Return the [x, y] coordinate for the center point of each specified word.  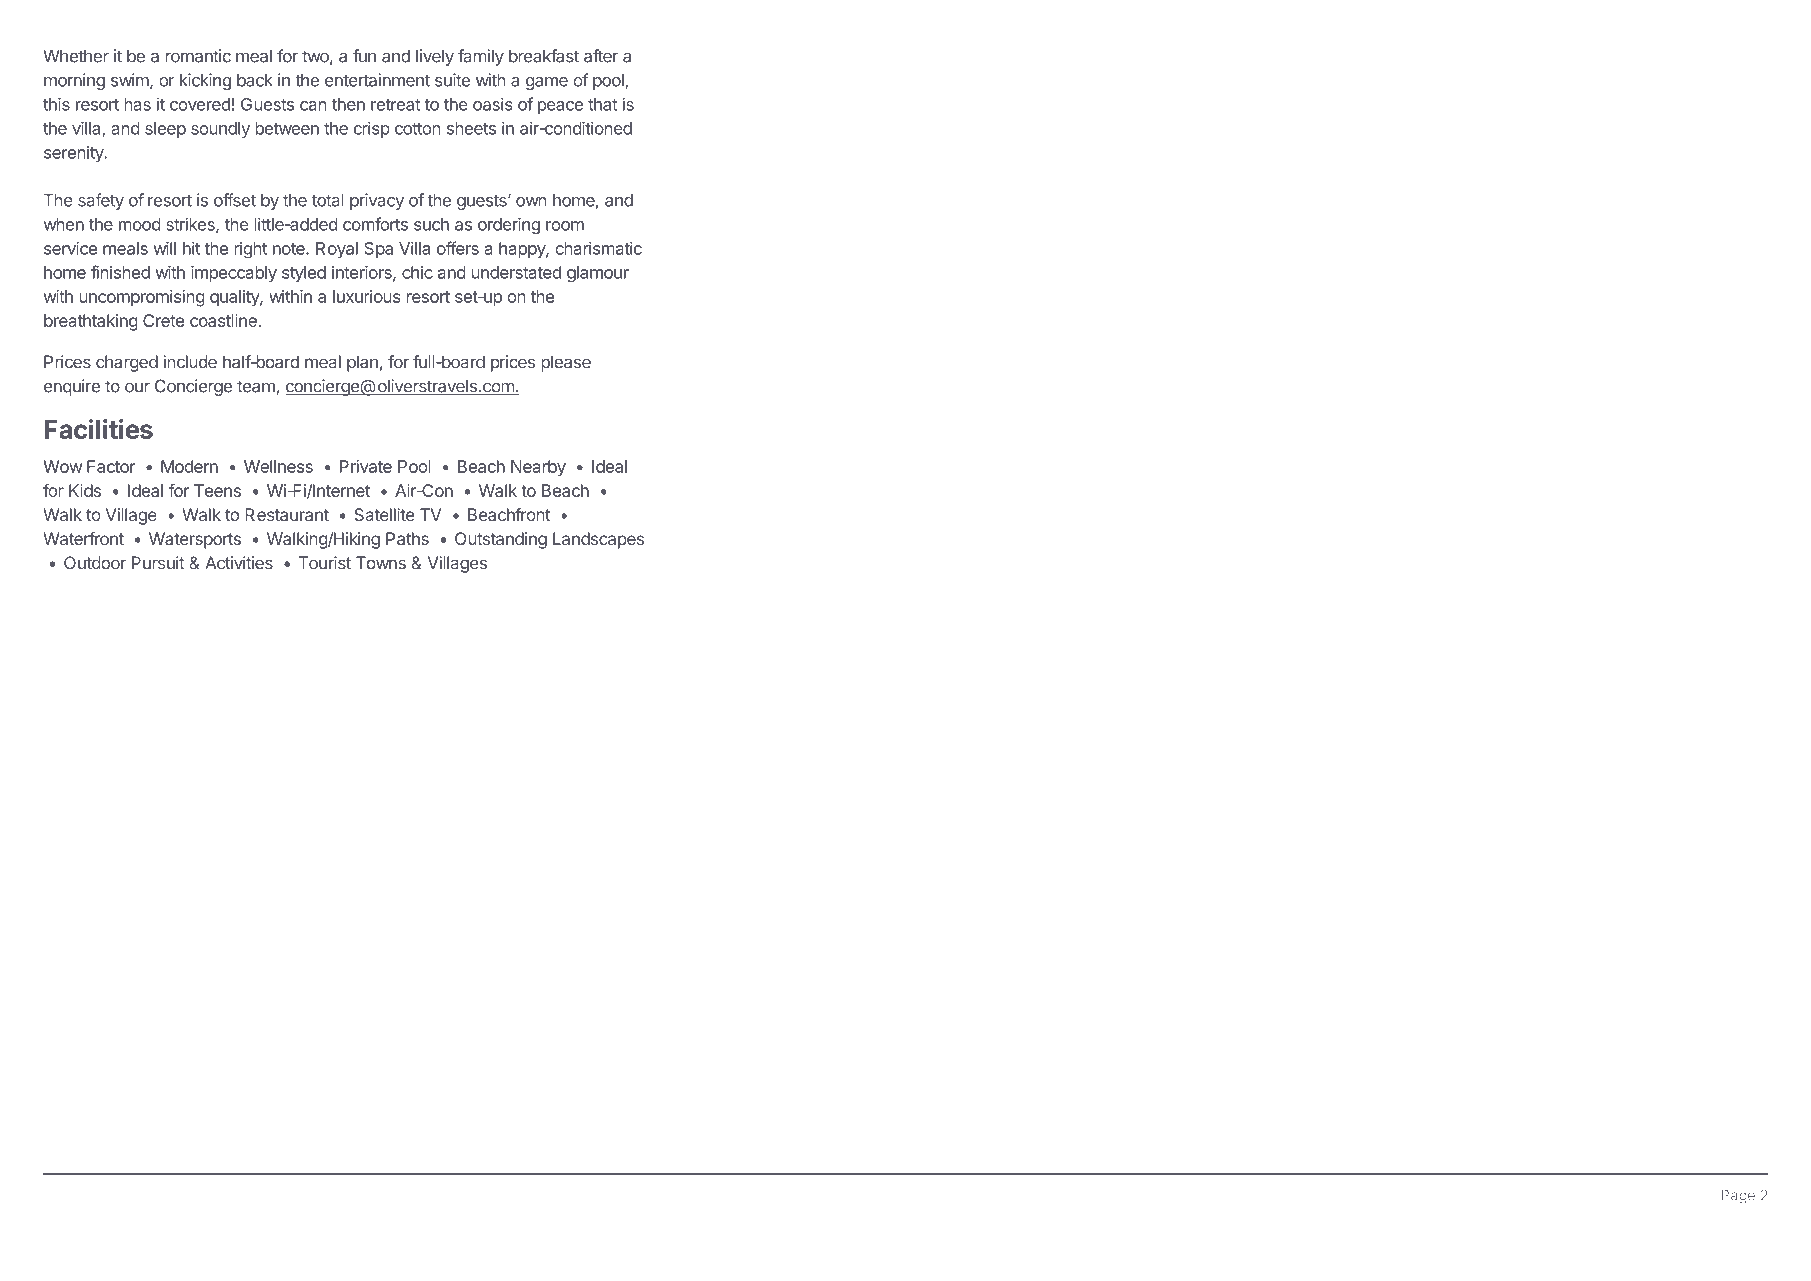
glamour [598, 274]
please [566, 363]
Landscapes [598, 540]
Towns [381, 563]
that [602, 104]
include [190, 362]
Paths [407, 538]
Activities [239, 563]
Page [1738, 1197]
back [255, 80]
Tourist [325, 563]
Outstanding [501, 540]
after [601, 56]
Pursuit [158, 563]
